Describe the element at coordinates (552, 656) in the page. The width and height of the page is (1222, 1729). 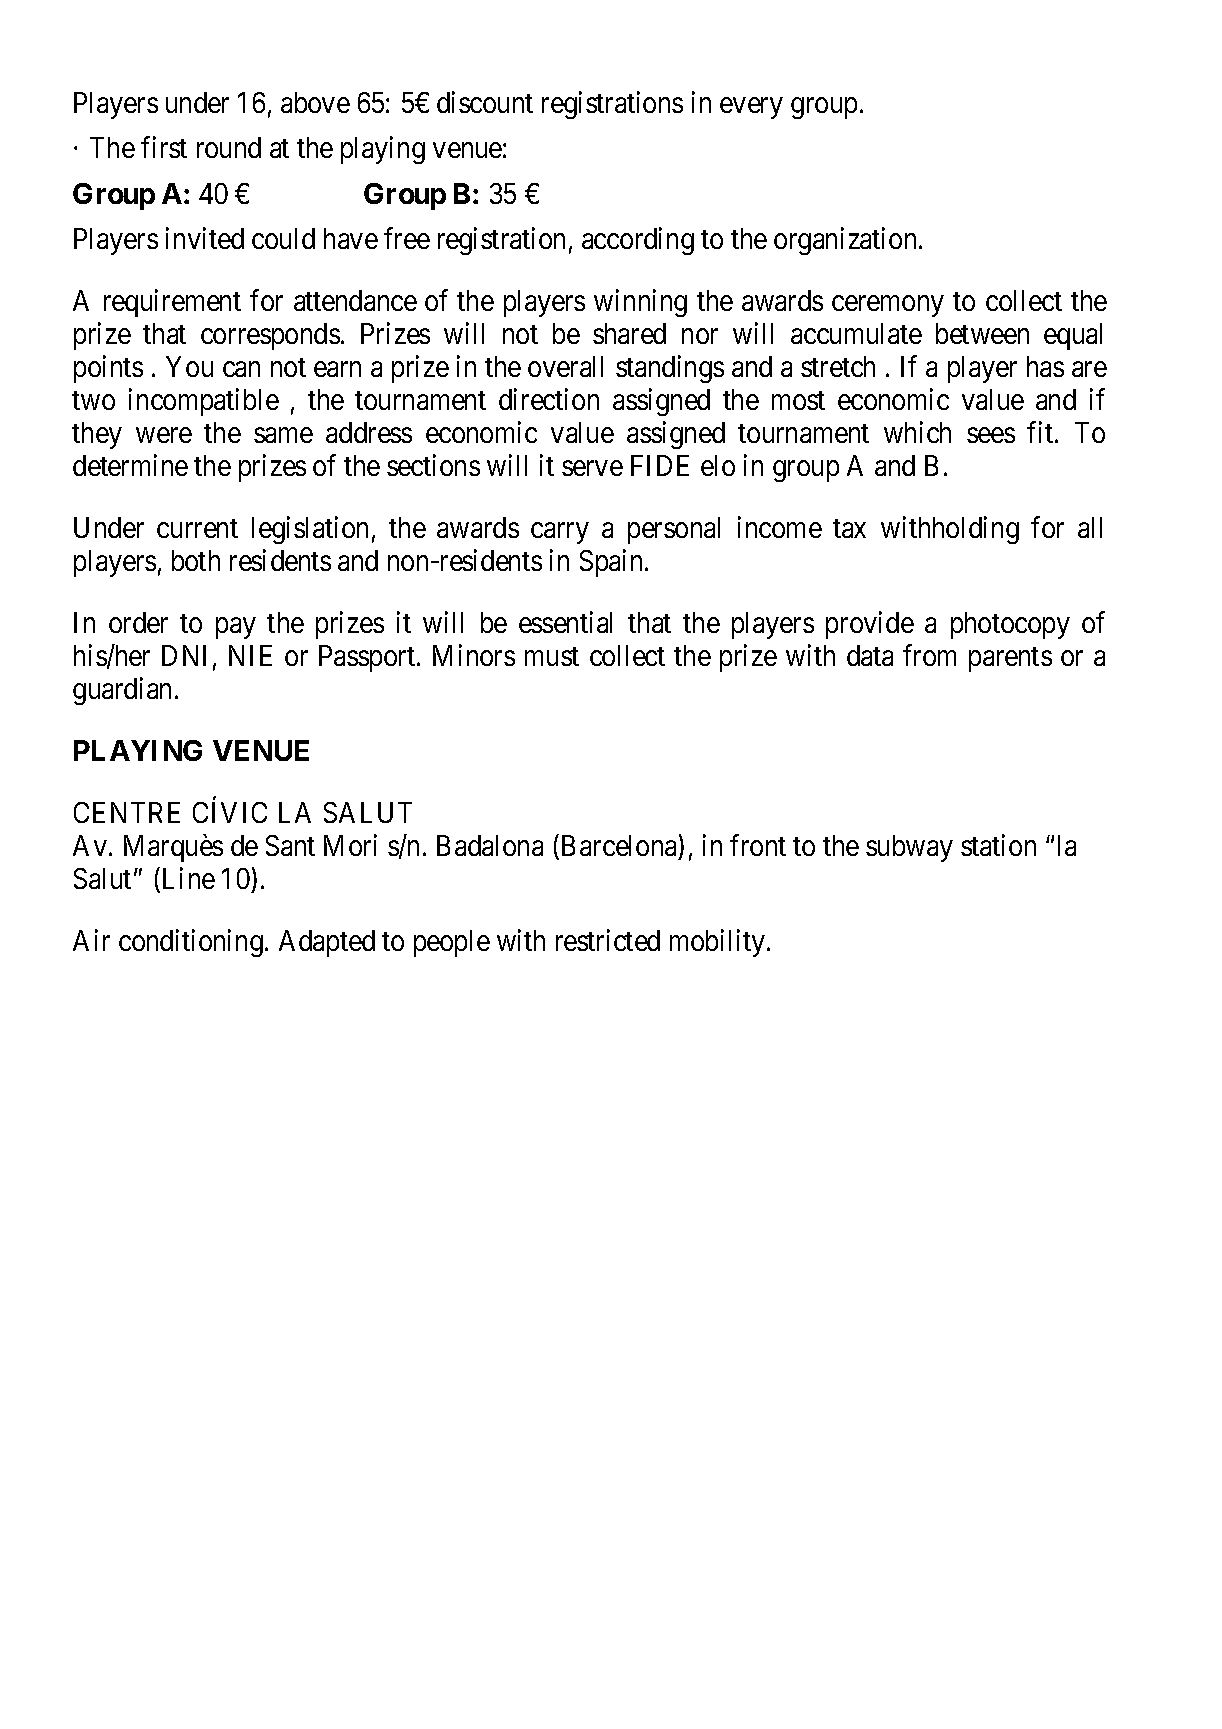
I see `must` at that location.
